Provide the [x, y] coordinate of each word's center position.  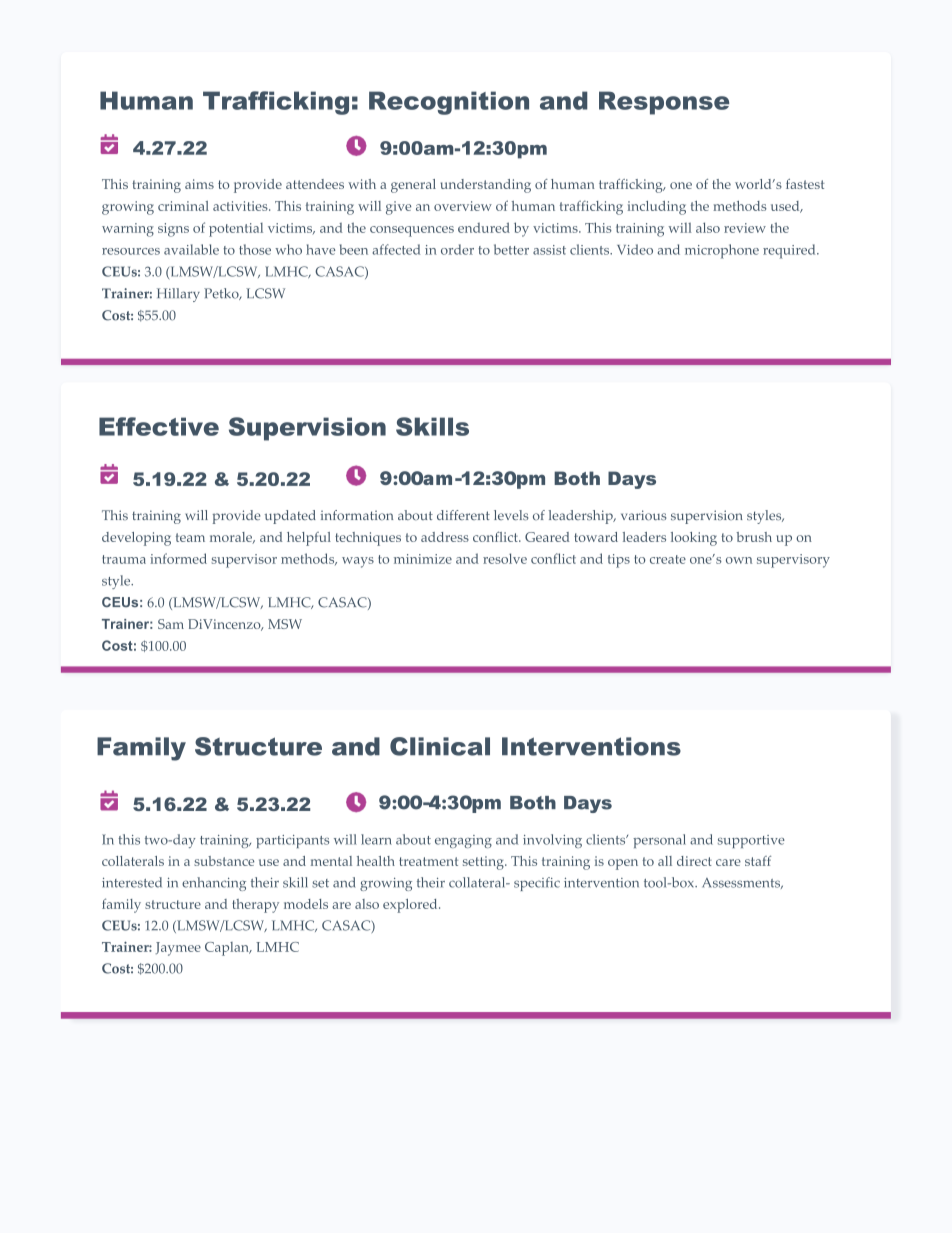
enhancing [214, 884]
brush [754, 537]
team [190, 537]
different [463, 515]
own [739, 560]
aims [199, 184]
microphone [722, 251]
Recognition [449, 103]
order [457, 249]
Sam [171, 624]
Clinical [440, 746]
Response [664, 103]
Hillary [178, 295]
